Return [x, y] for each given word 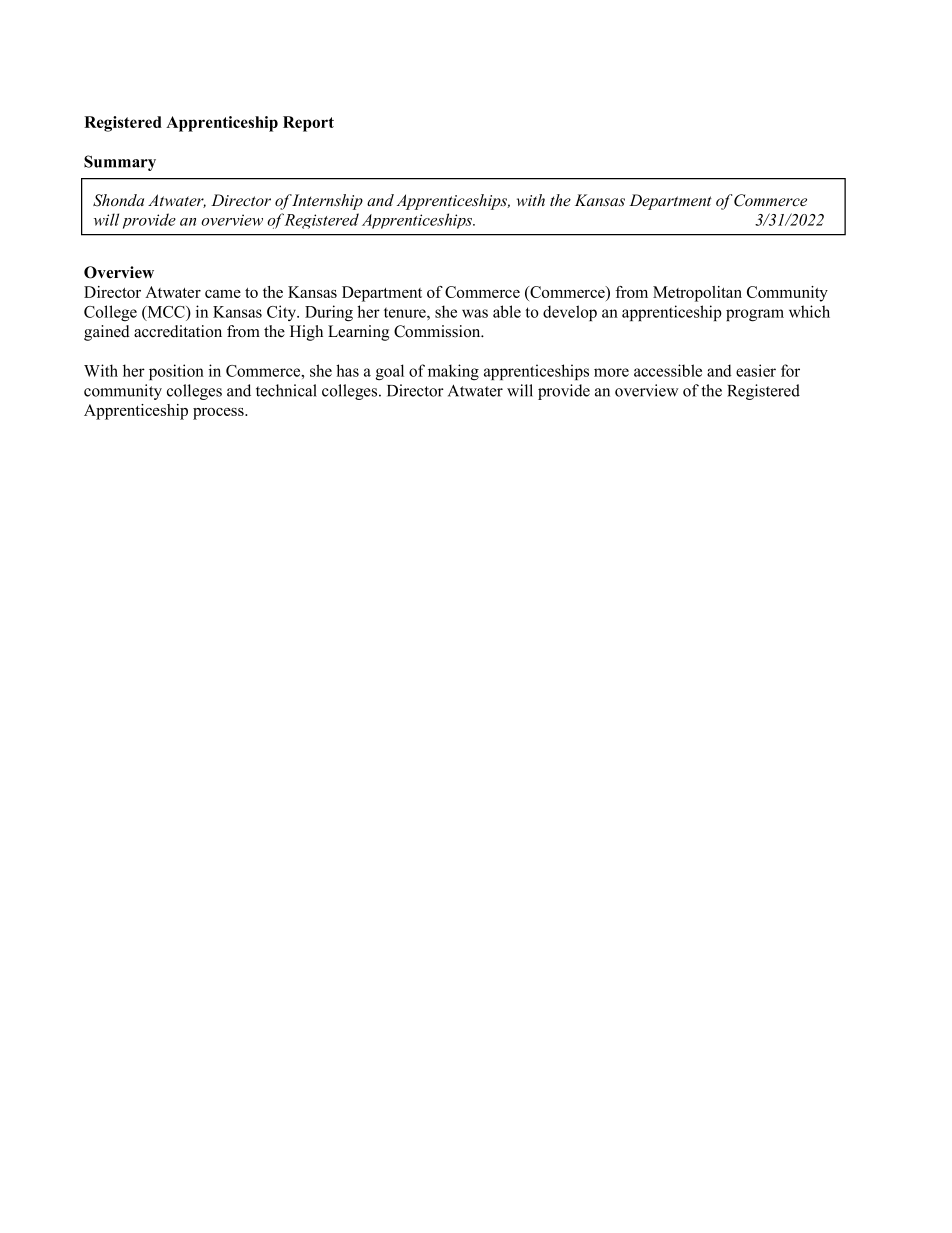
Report [308, 124]
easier [756, 370]
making [453, 372]
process [219, 414]
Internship [327, 202]
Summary [120, 163]
